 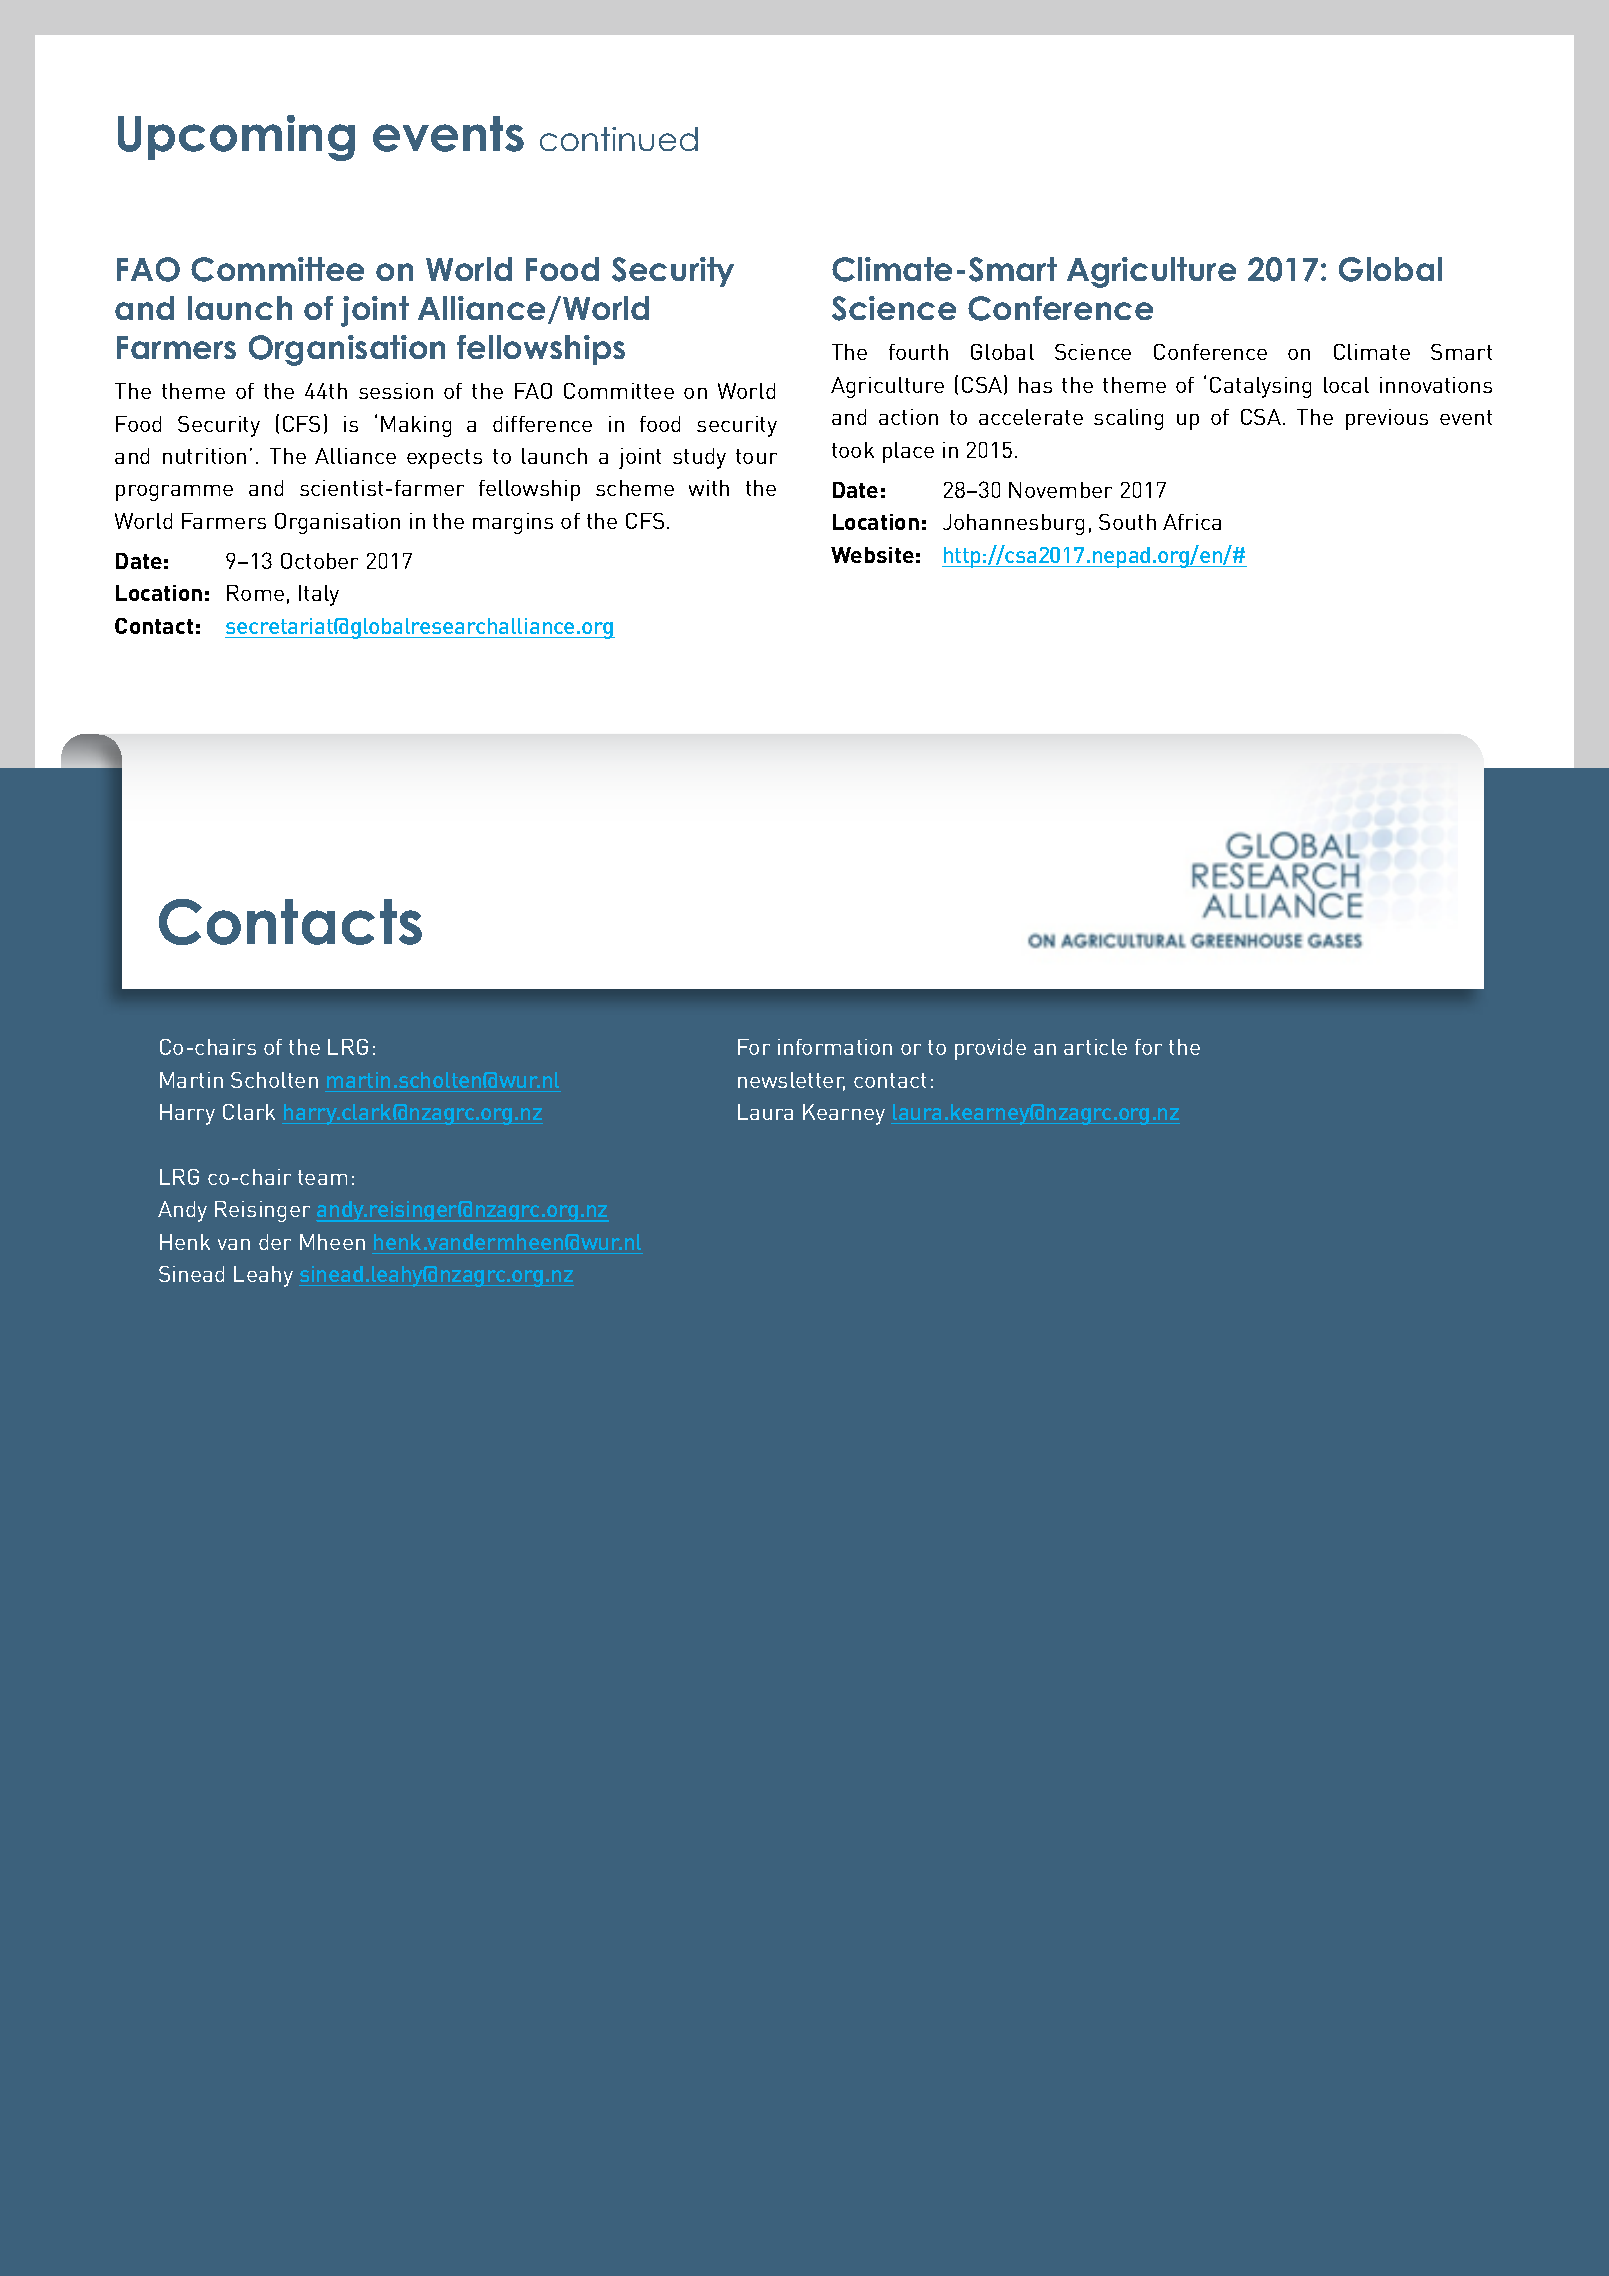 I want to click on continued, so click(x=619, y=139).
